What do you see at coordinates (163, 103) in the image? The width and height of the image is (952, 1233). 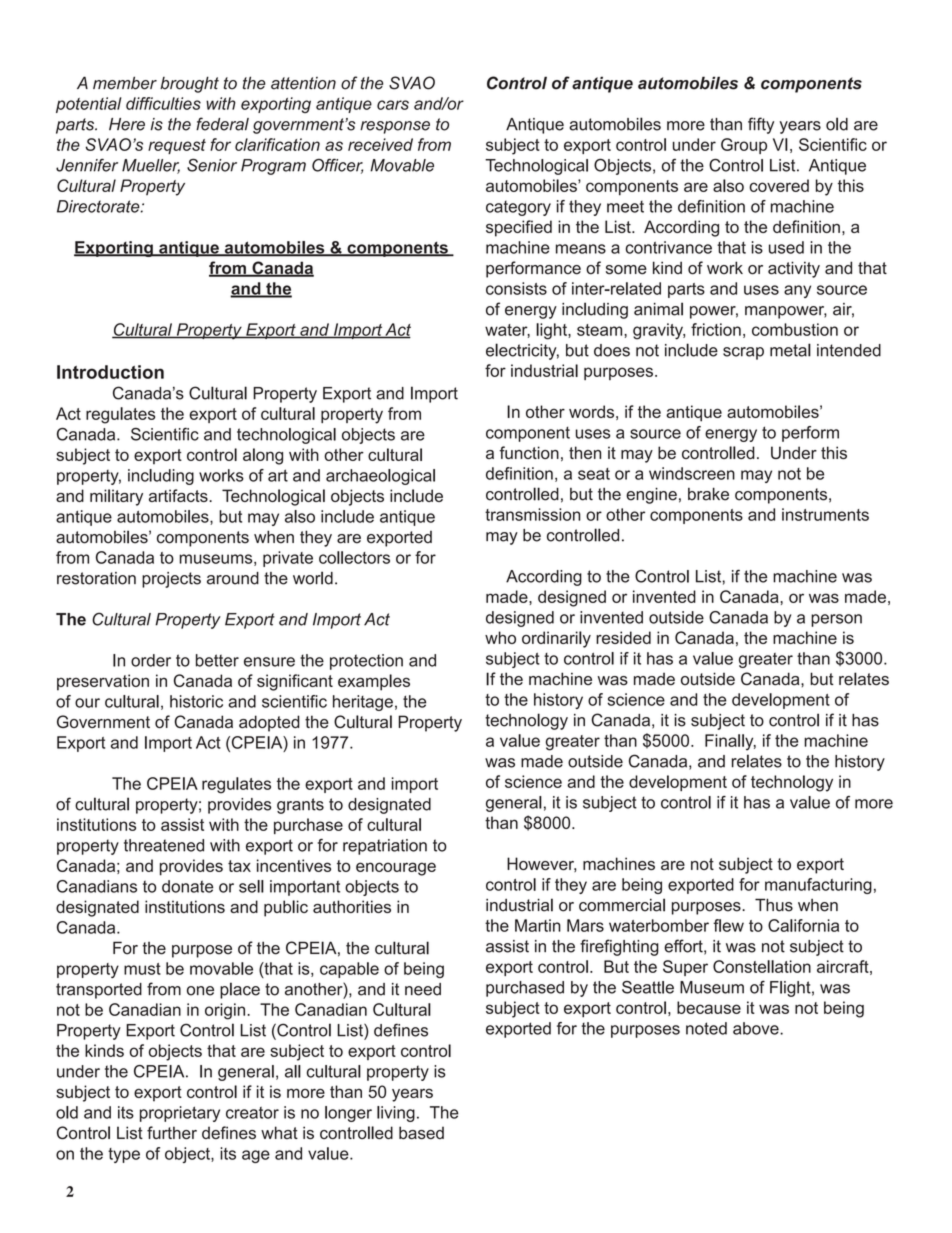 I see `difficulties` at bounding box center [163, 103].
